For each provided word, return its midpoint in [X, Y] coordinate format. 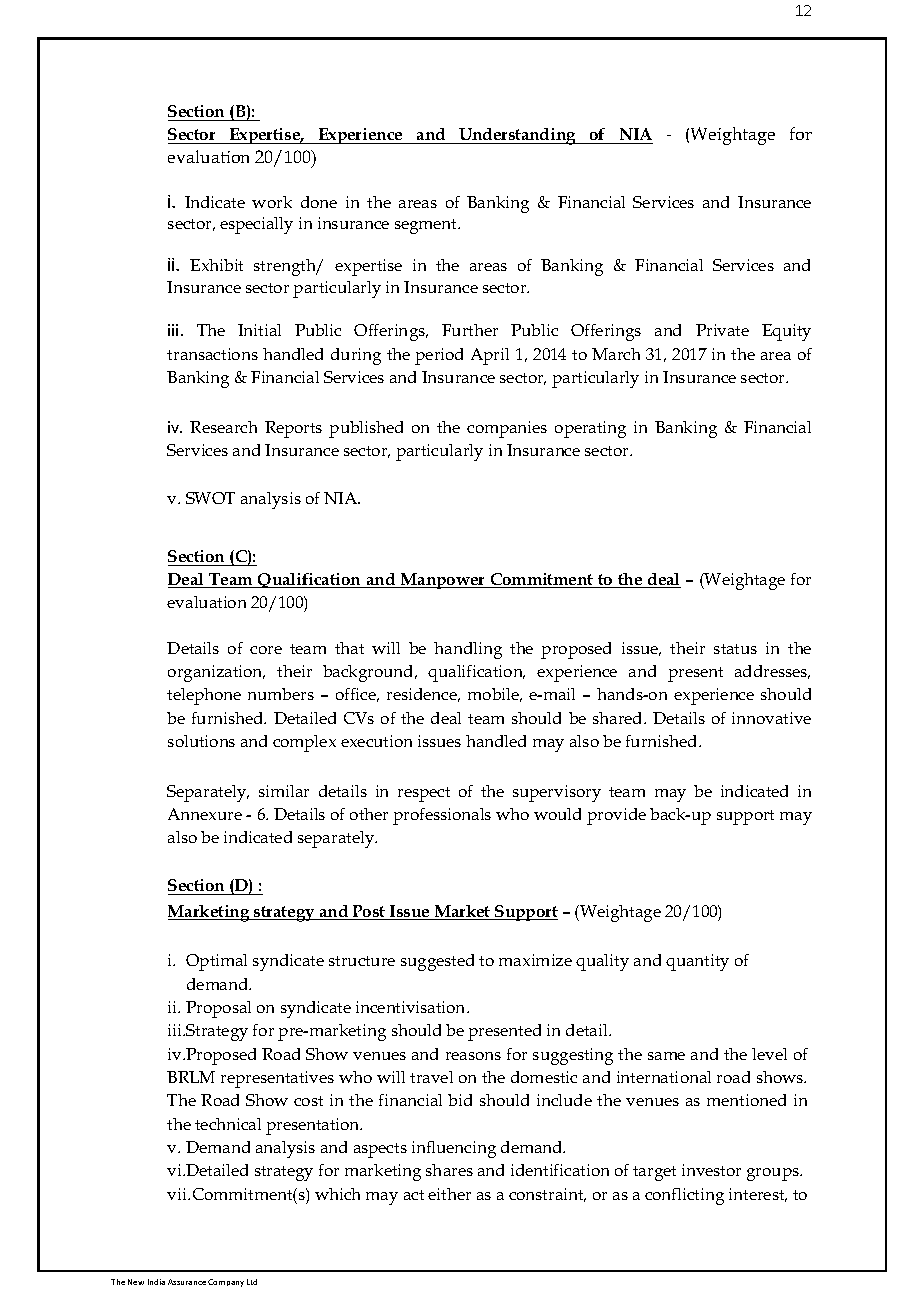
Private [722, 330]
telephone [204, 696]
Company [226, 1283]
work [272, 202]
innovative [771, 718]
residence [423, 695]
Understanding [518, 136]
